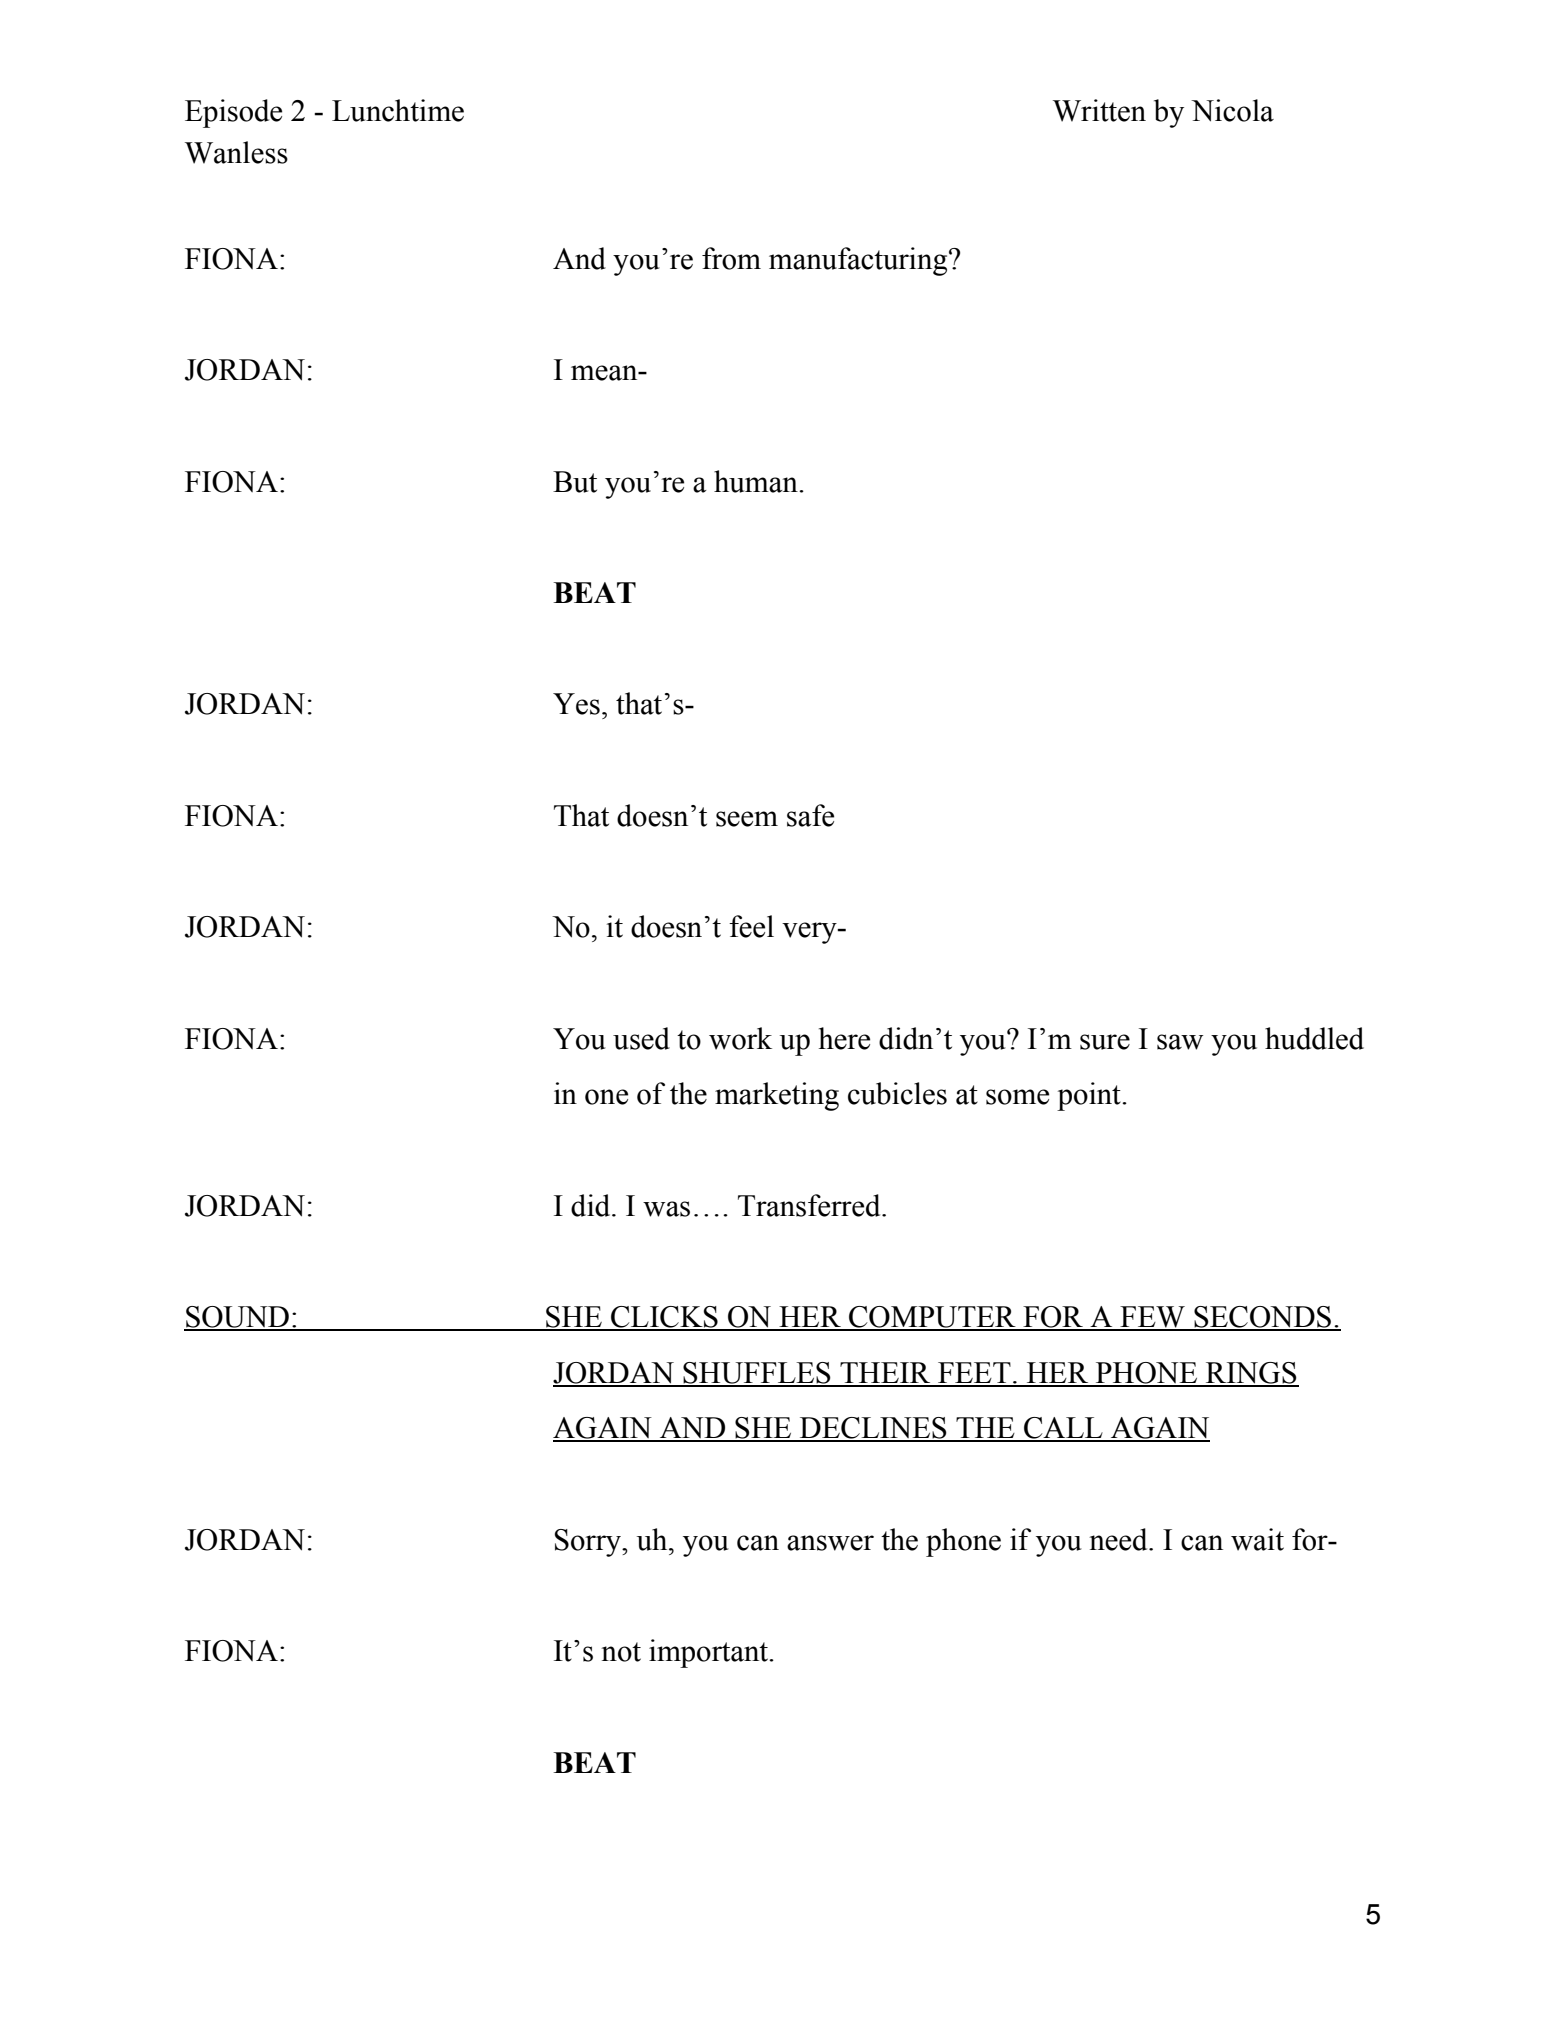 The width and height of the screenshot is (1567, 2028). Describe the element at coordinates (1180, 1042) in the screenshot. I see `saw` at that location.
